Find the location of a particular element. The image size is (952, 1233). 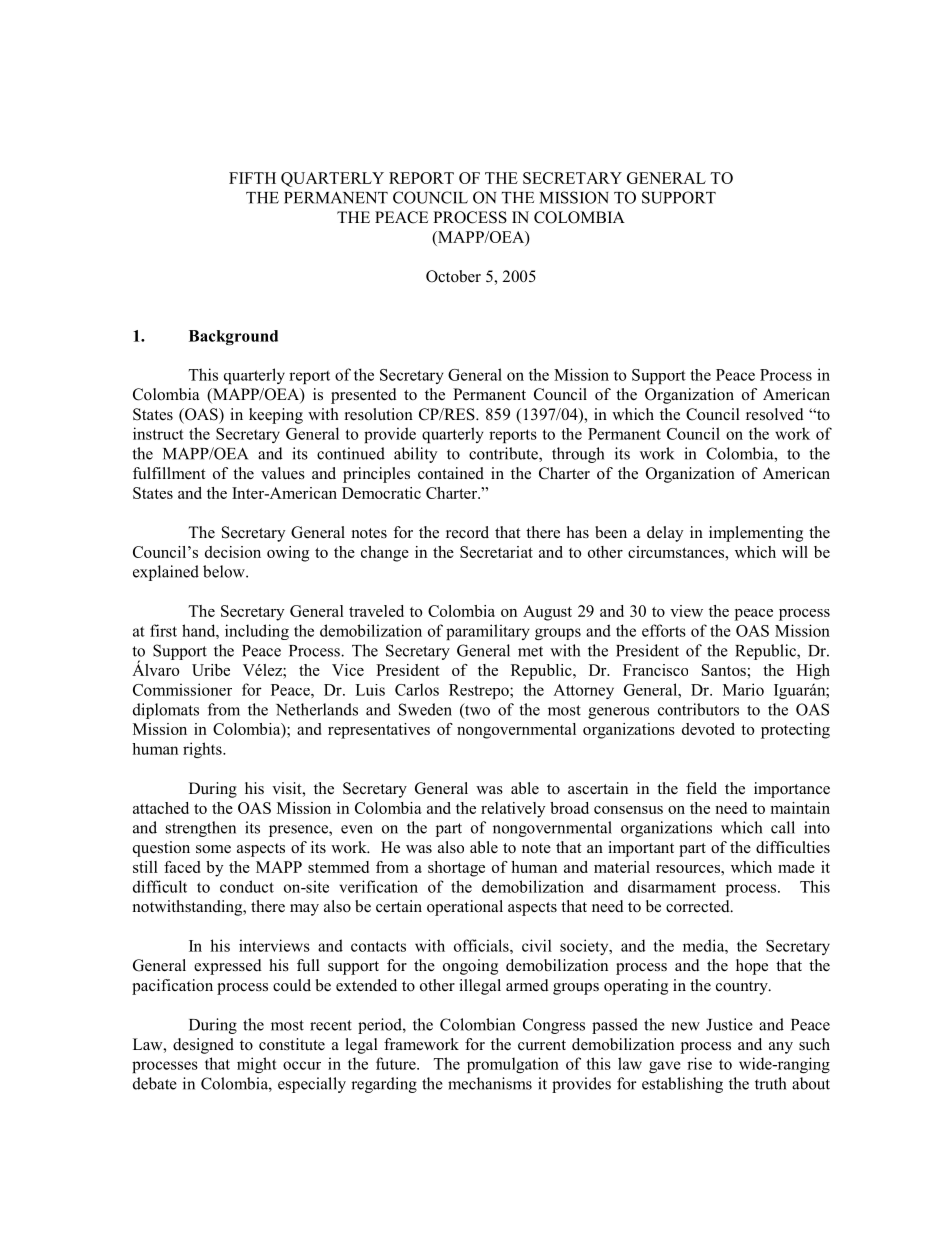

designed is located at coordinates (203, 1046).
